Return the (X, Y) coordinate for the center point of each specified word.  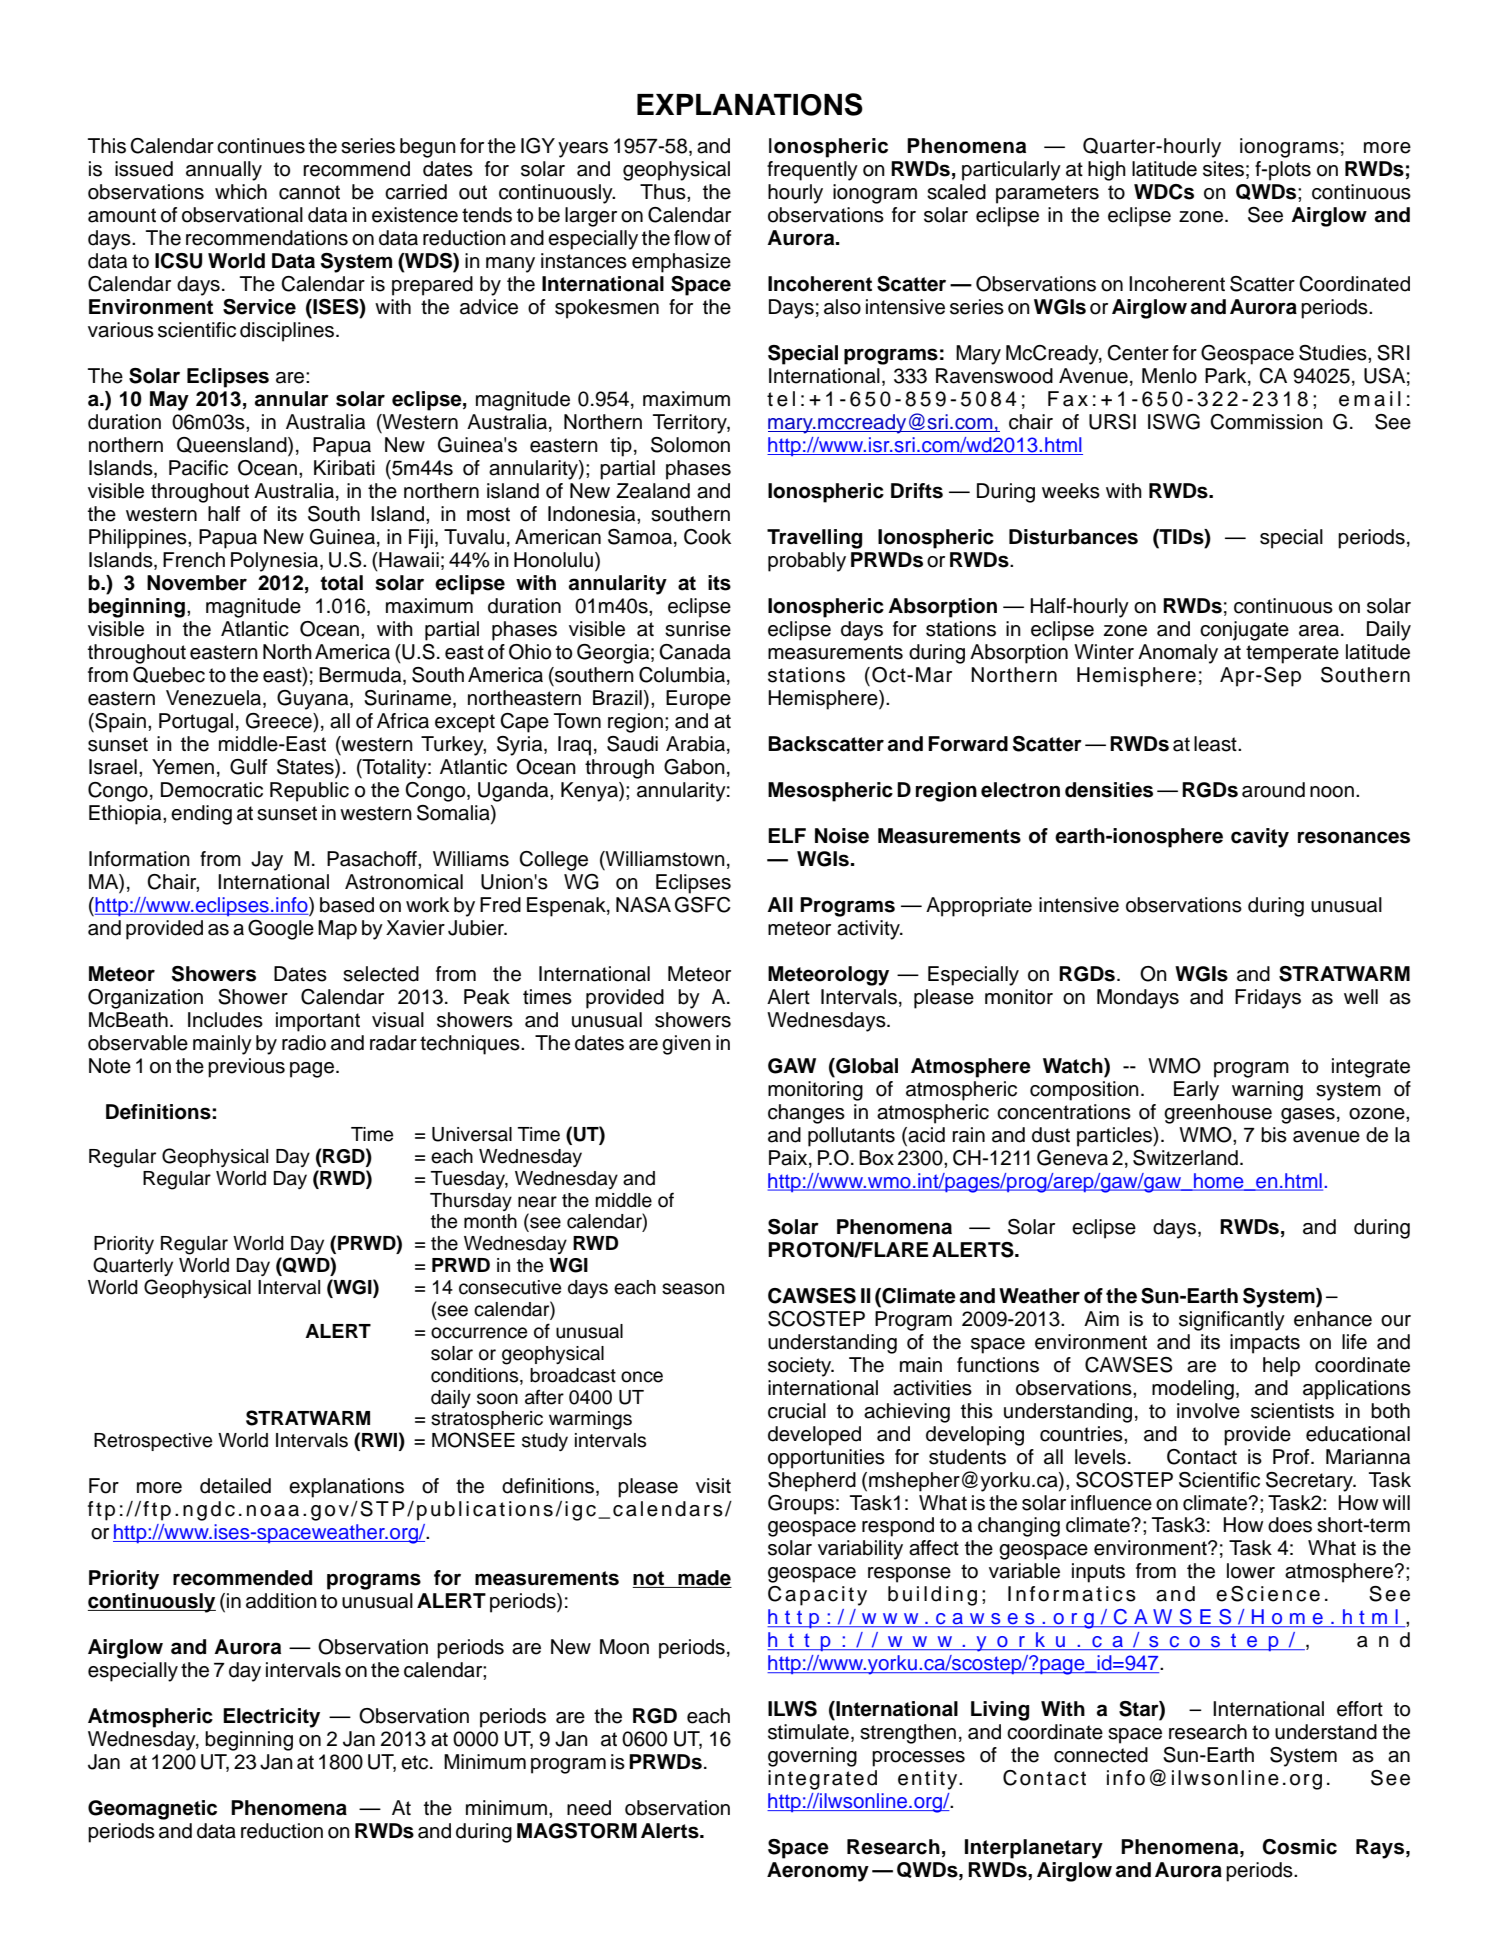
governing (812, 1757)
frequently (812, 171)
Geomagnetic (152, 1810)
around (1273, 790)
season (693, 1289)
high (1107, 171)
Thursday (471, 1202)
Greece (280, 721)
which (241, 192)
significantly (1232, 1321)
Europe (698, 700)
